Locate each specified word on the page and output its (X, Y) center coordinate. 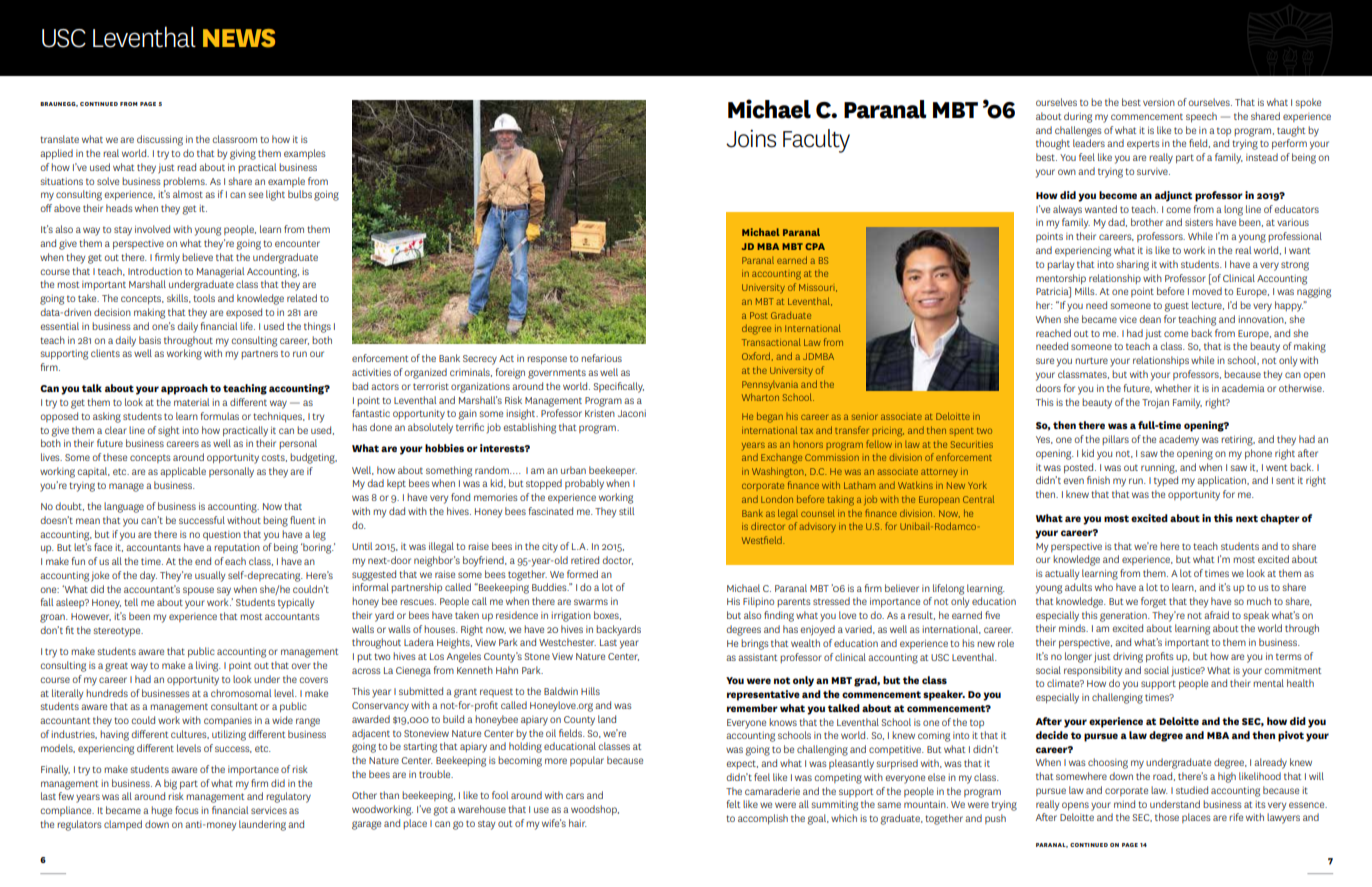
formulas (220, 416)
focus (187, 810)
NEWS (239, 38)
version (1159, 102)
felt (733, 804)
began (770, 417)
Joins (751, 138)
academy (1179, 440)
